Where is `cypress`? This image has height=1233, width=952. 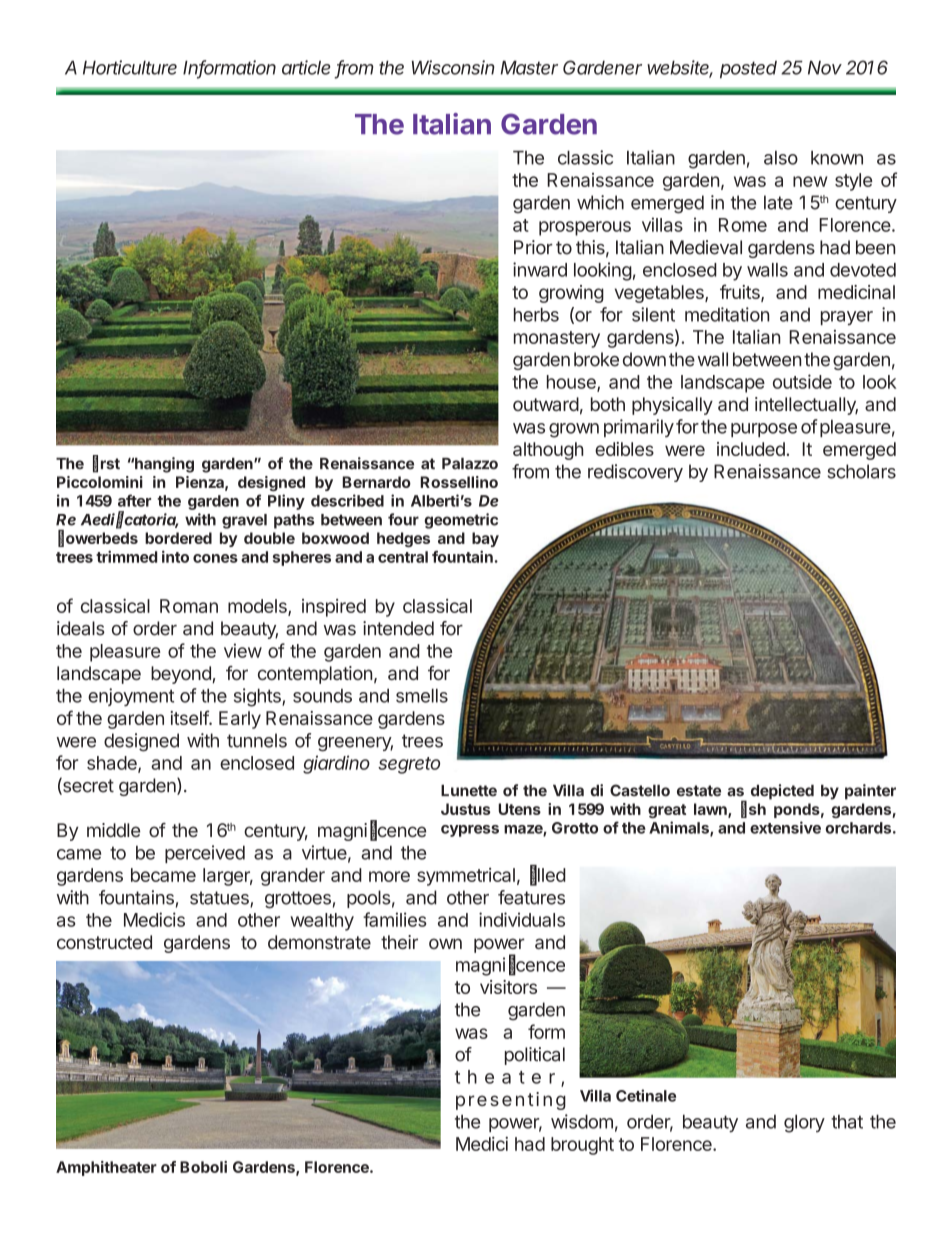 cypress is located at coordinates (470, 831).
